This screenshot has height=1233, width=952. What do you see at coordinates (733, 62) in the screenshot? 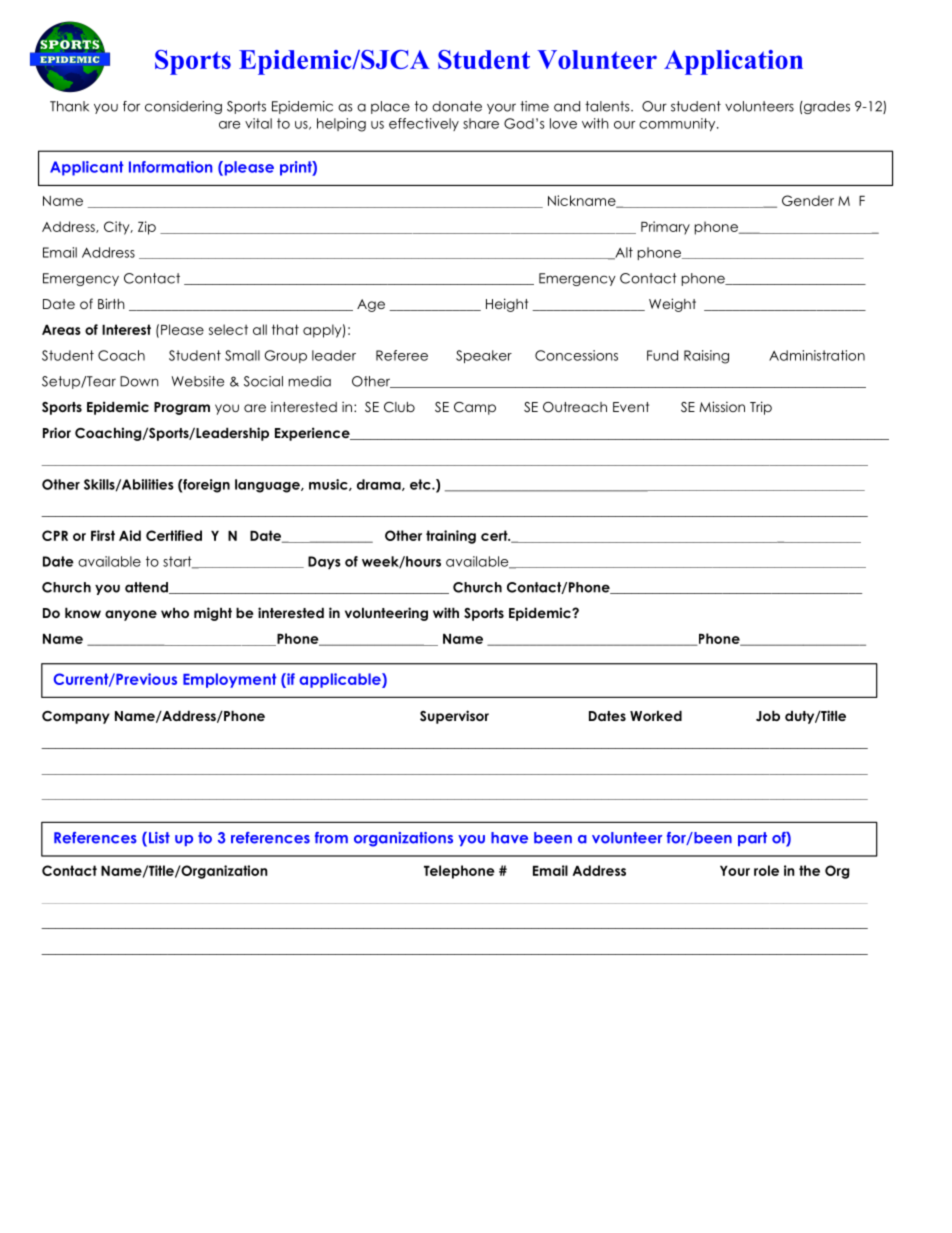
I see `Application` at bounding box center [733, 62].
